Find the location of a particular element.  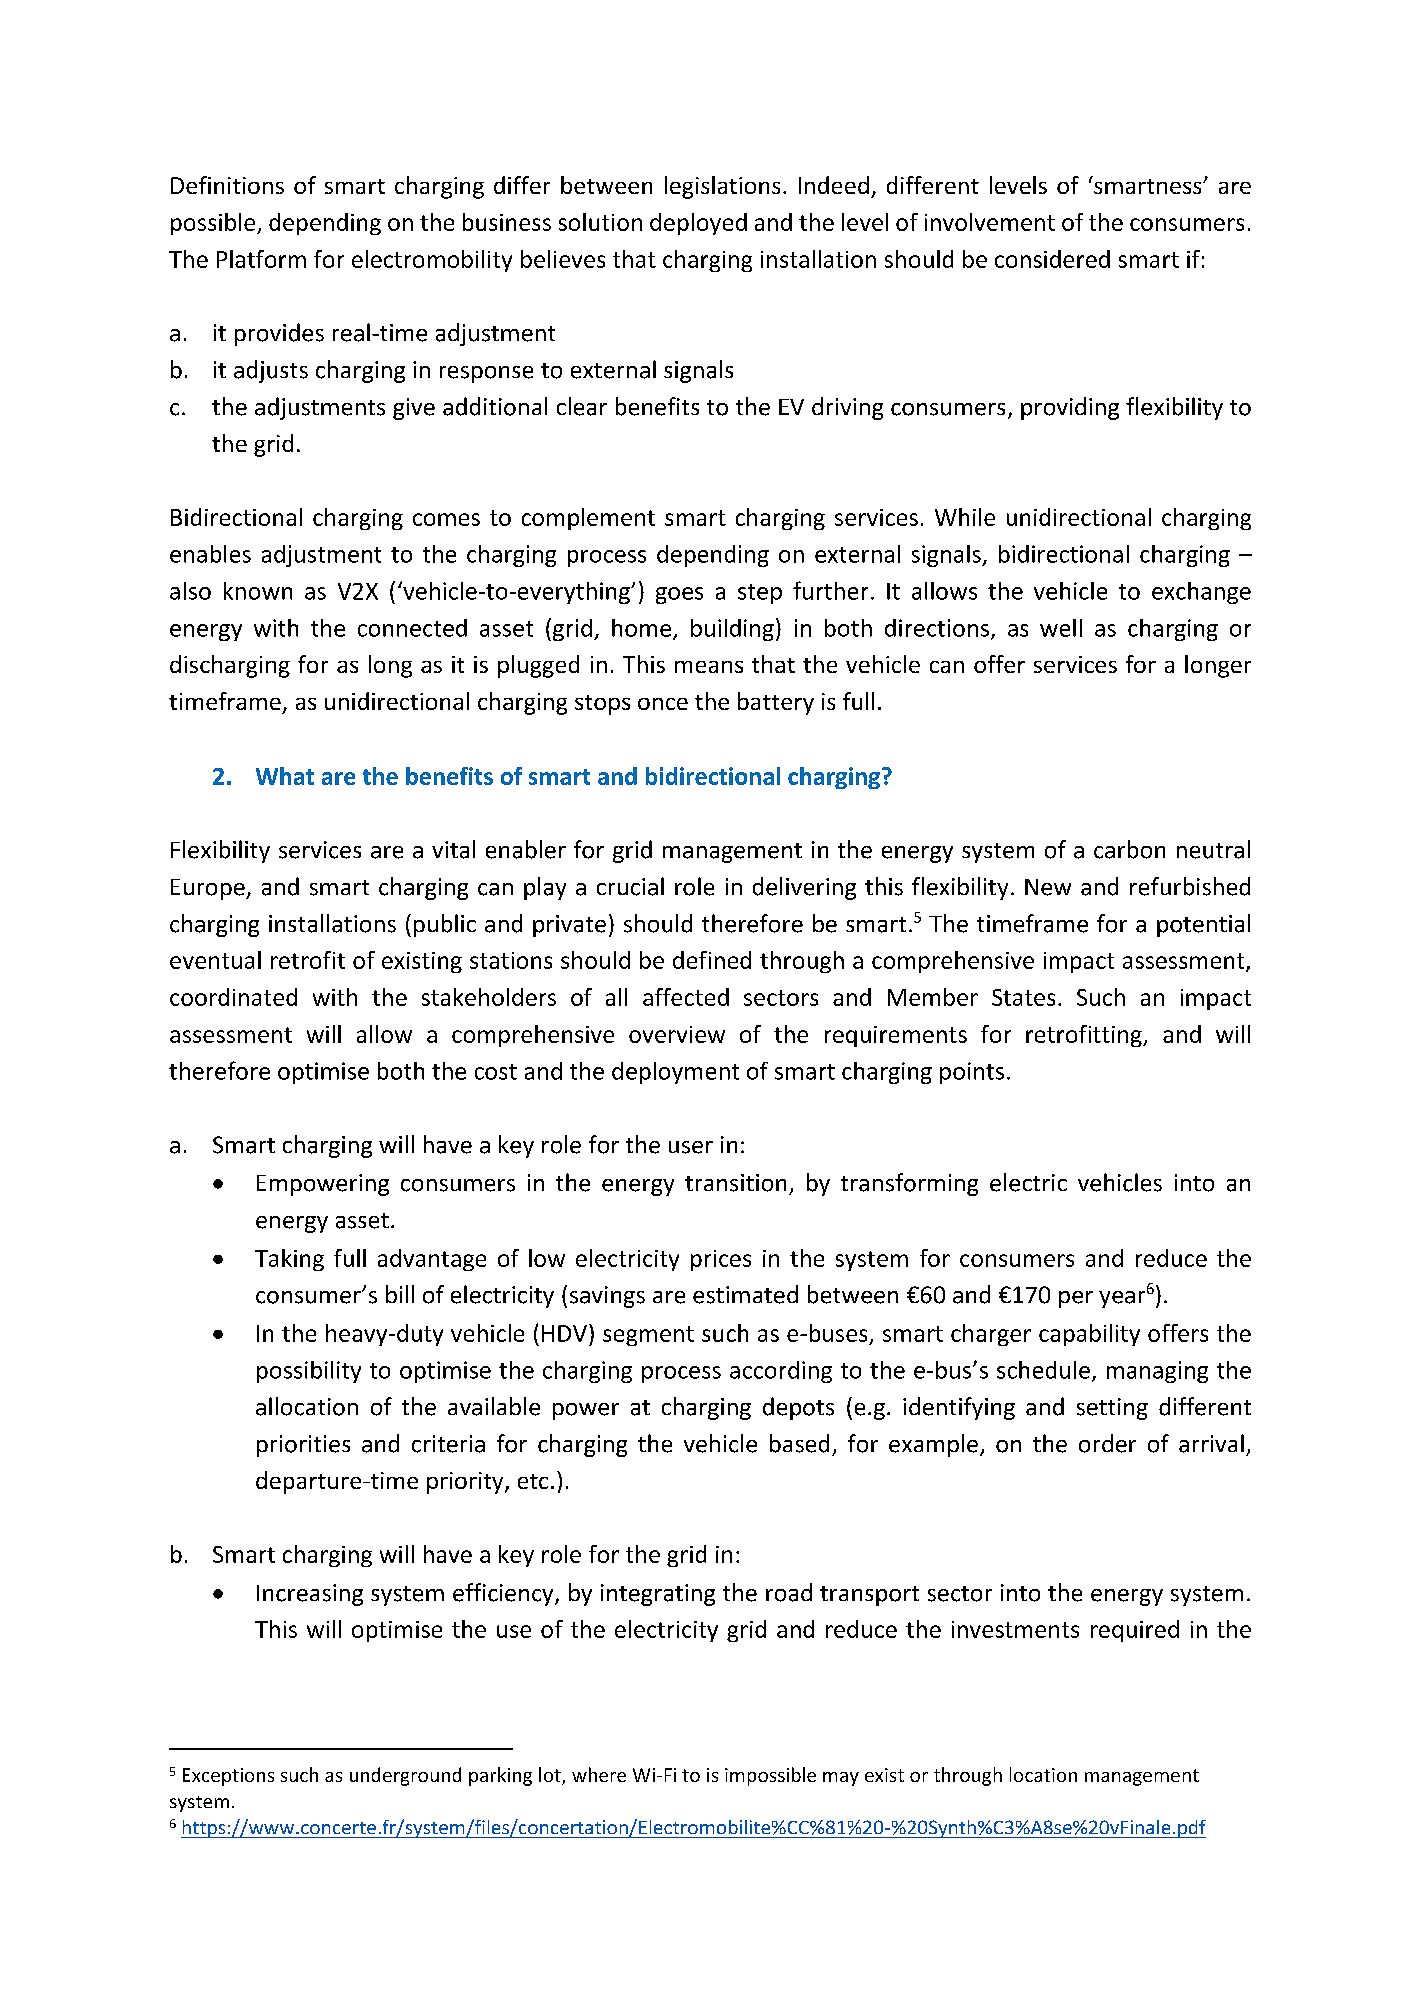

coordinated is located at coordinates (233, 997).
